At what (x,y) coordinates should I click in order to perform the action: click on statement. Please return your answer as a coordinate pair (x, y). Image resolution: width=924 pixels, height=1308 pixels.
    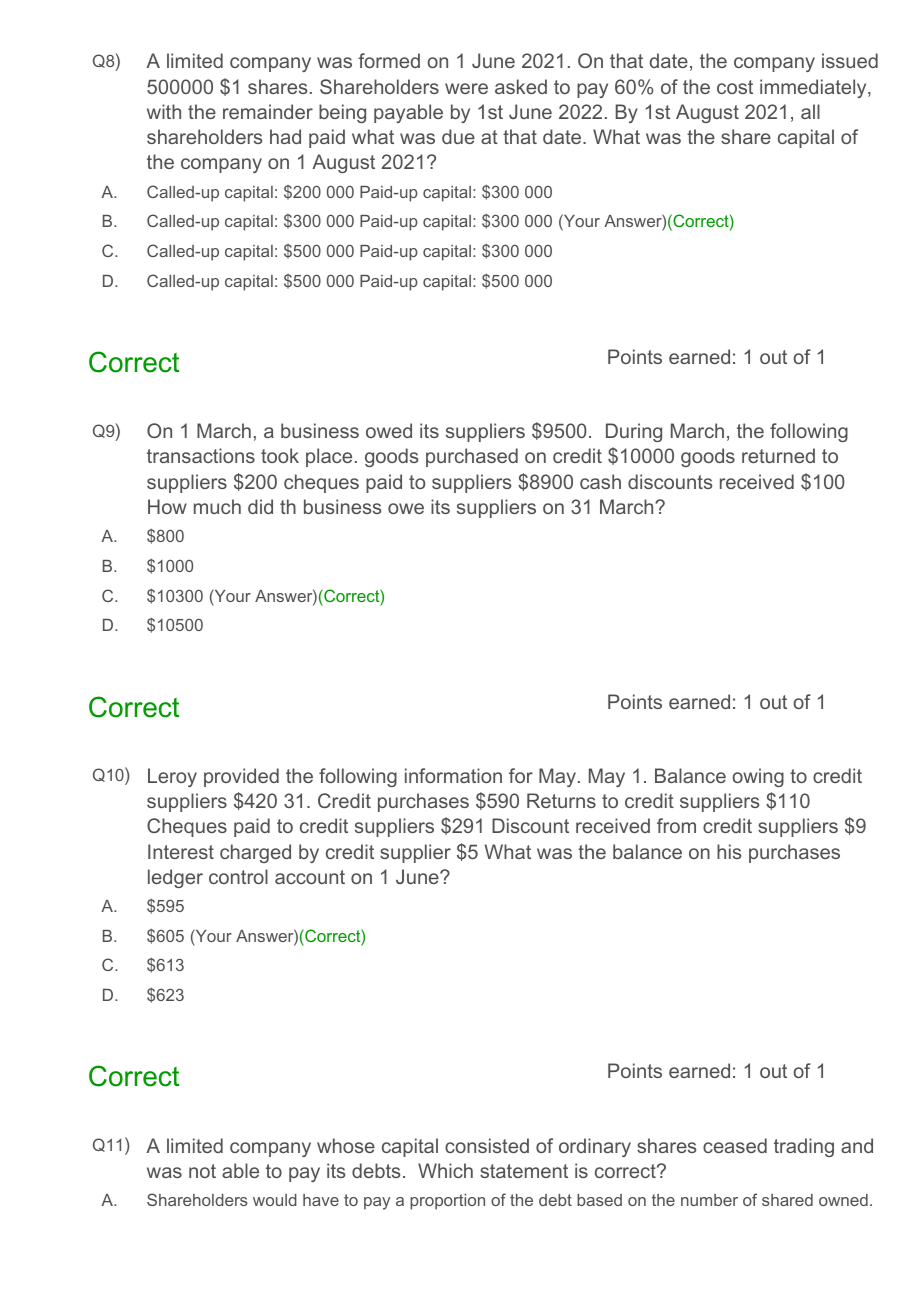
    Looking at the image, I should click on (524, 1171).
